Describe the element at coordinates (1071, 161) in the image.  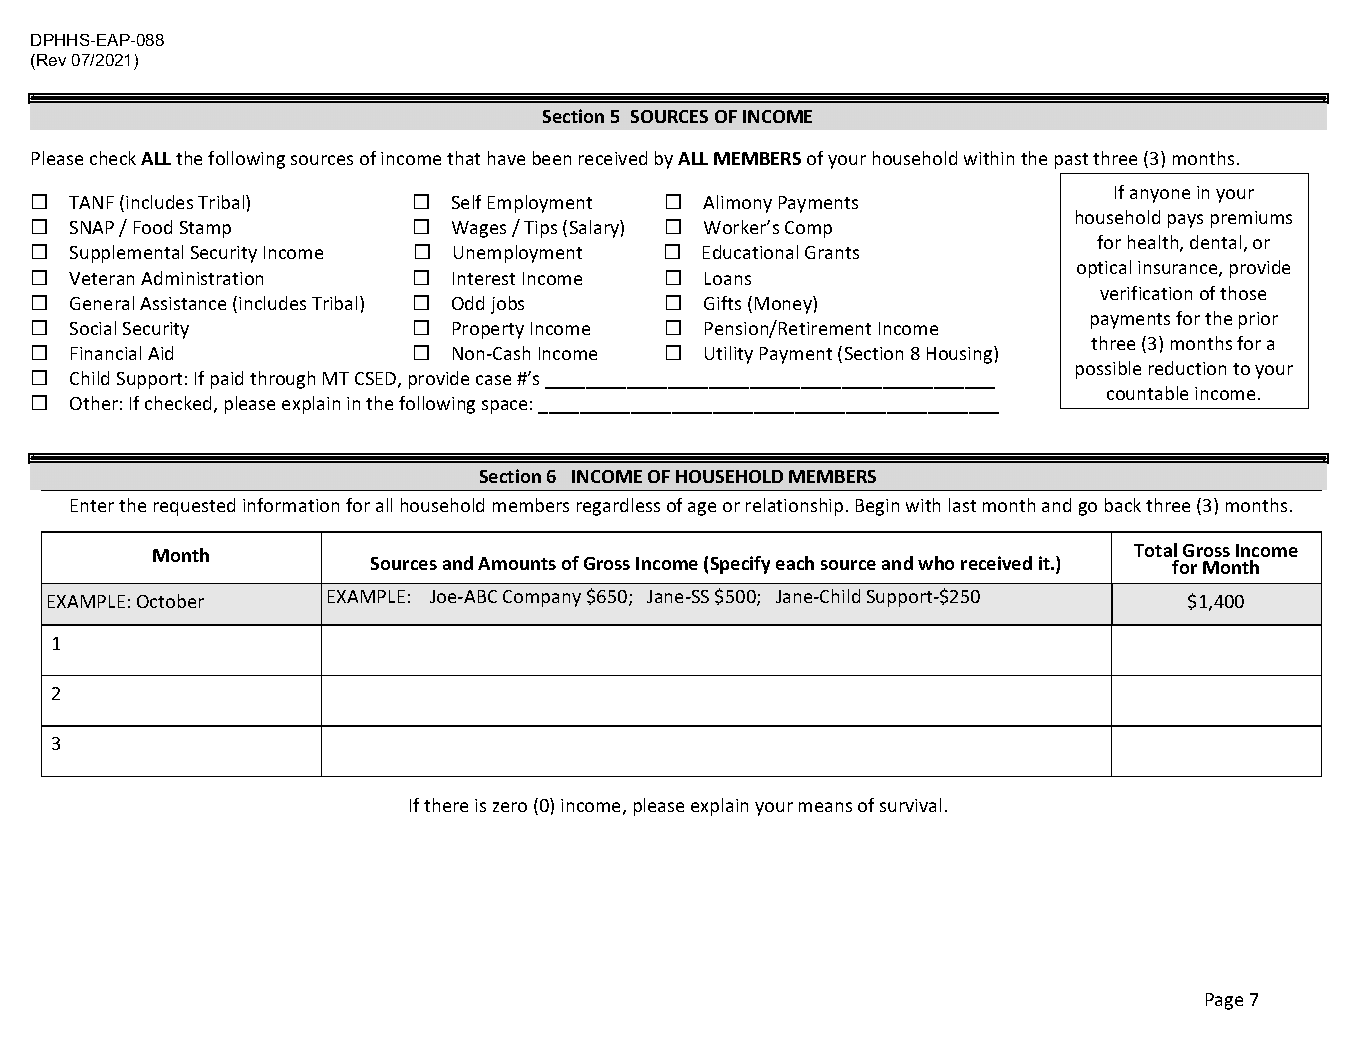
I see `past` at that location.
